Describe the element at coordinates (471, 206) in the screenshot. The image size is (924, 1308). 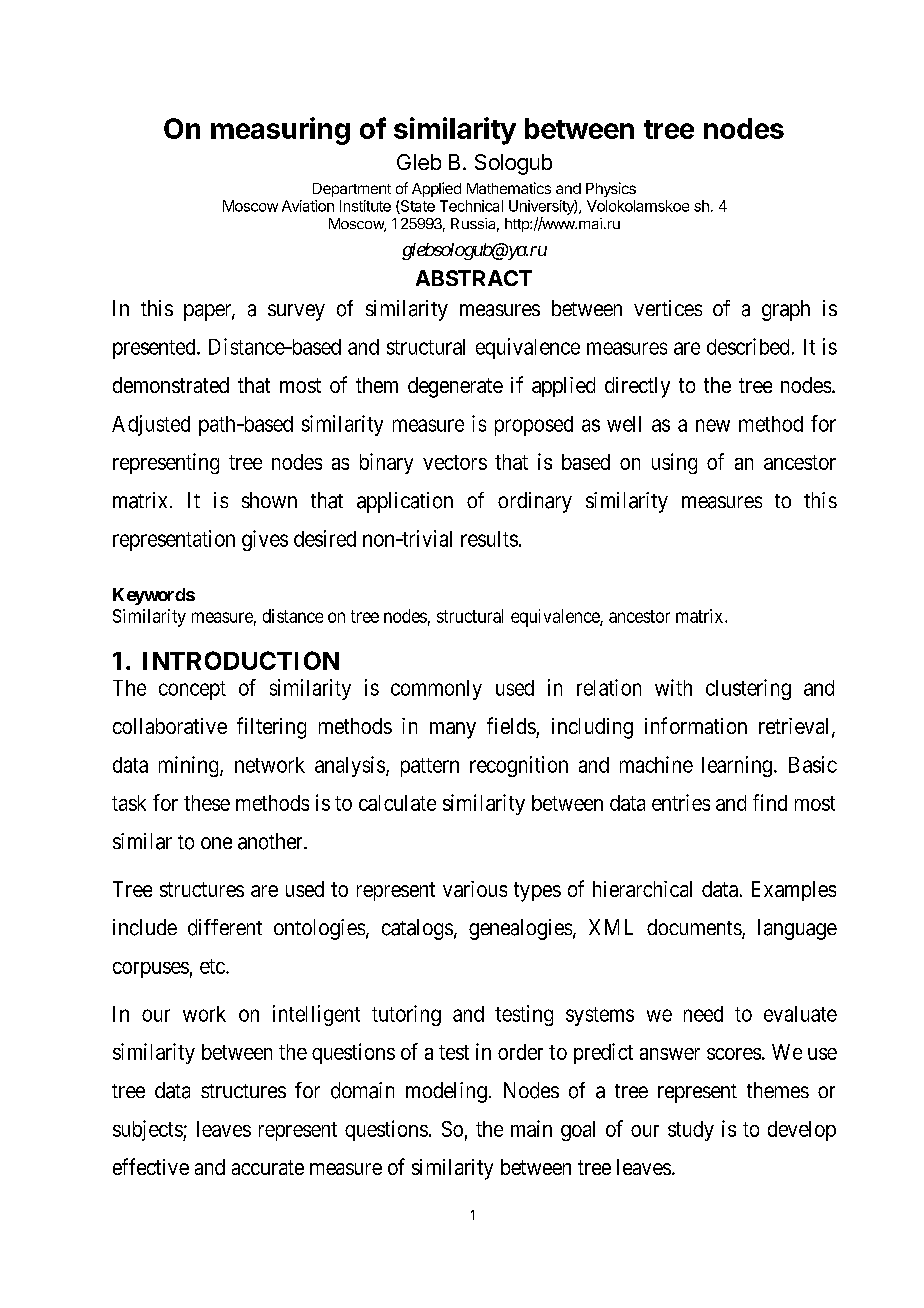
I see `Technical` at that location.
